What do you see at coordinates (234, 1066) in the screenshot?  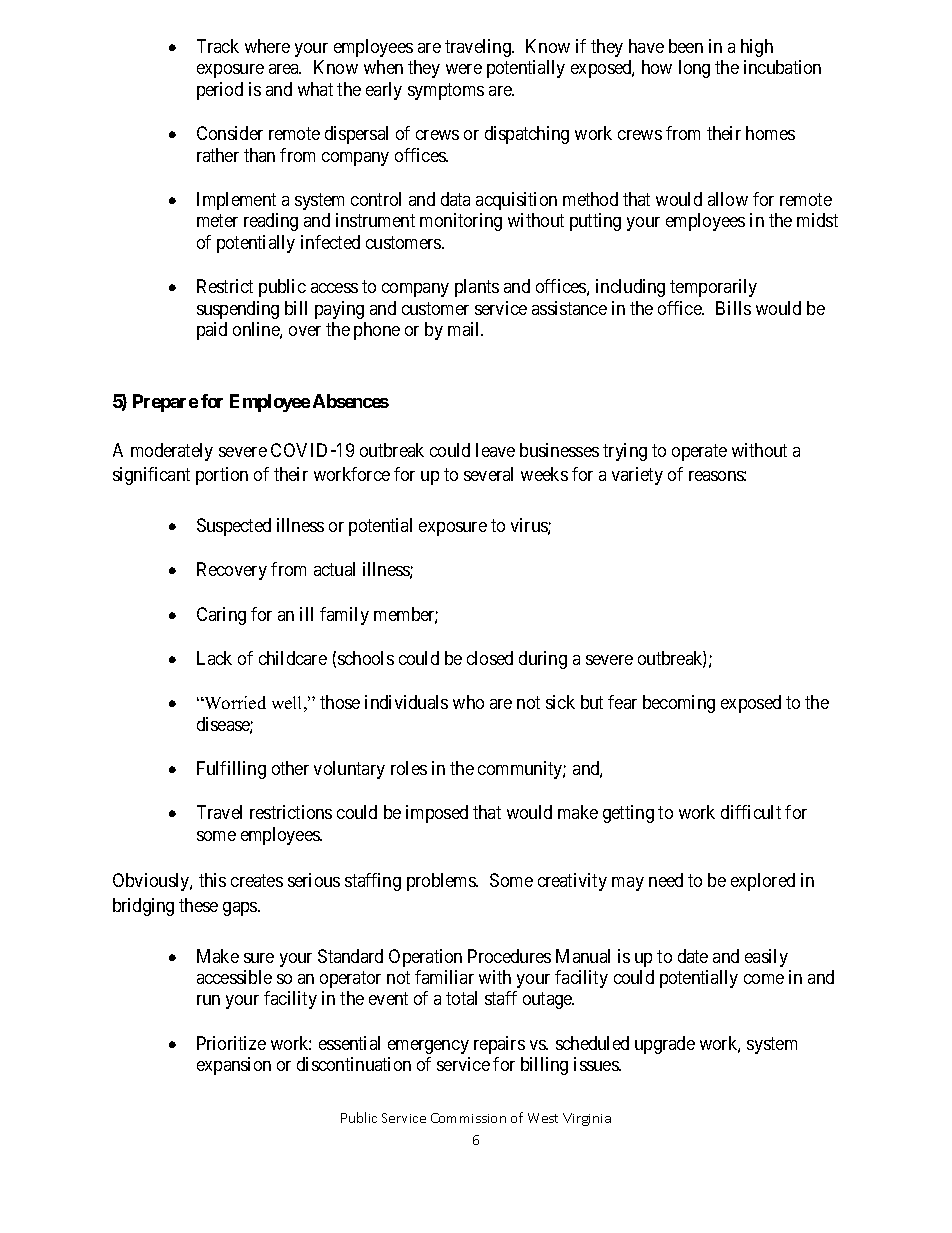 I see `expansion` at bounding box center [234, 1066].
